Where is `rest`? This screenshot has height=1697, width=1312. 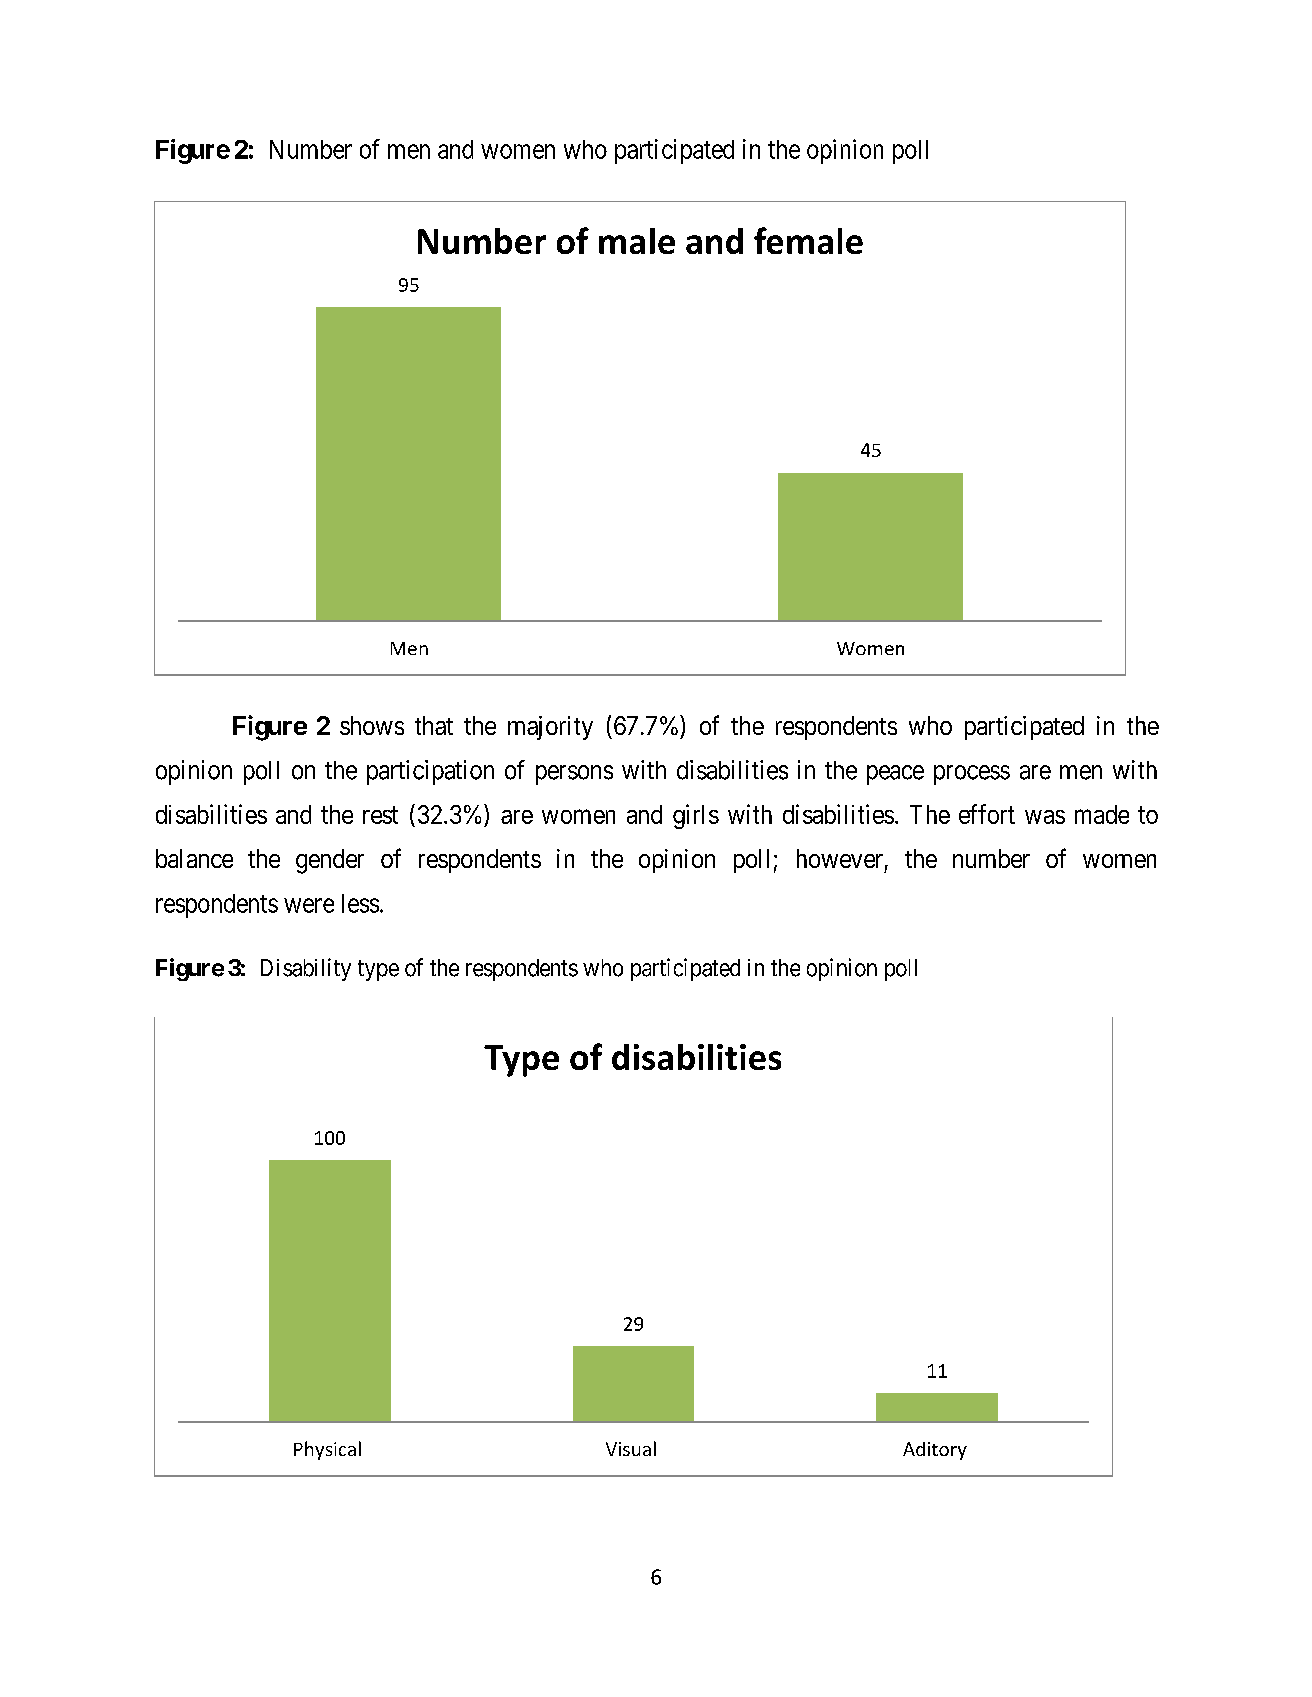
rest is located at coordinates (380, 815).
